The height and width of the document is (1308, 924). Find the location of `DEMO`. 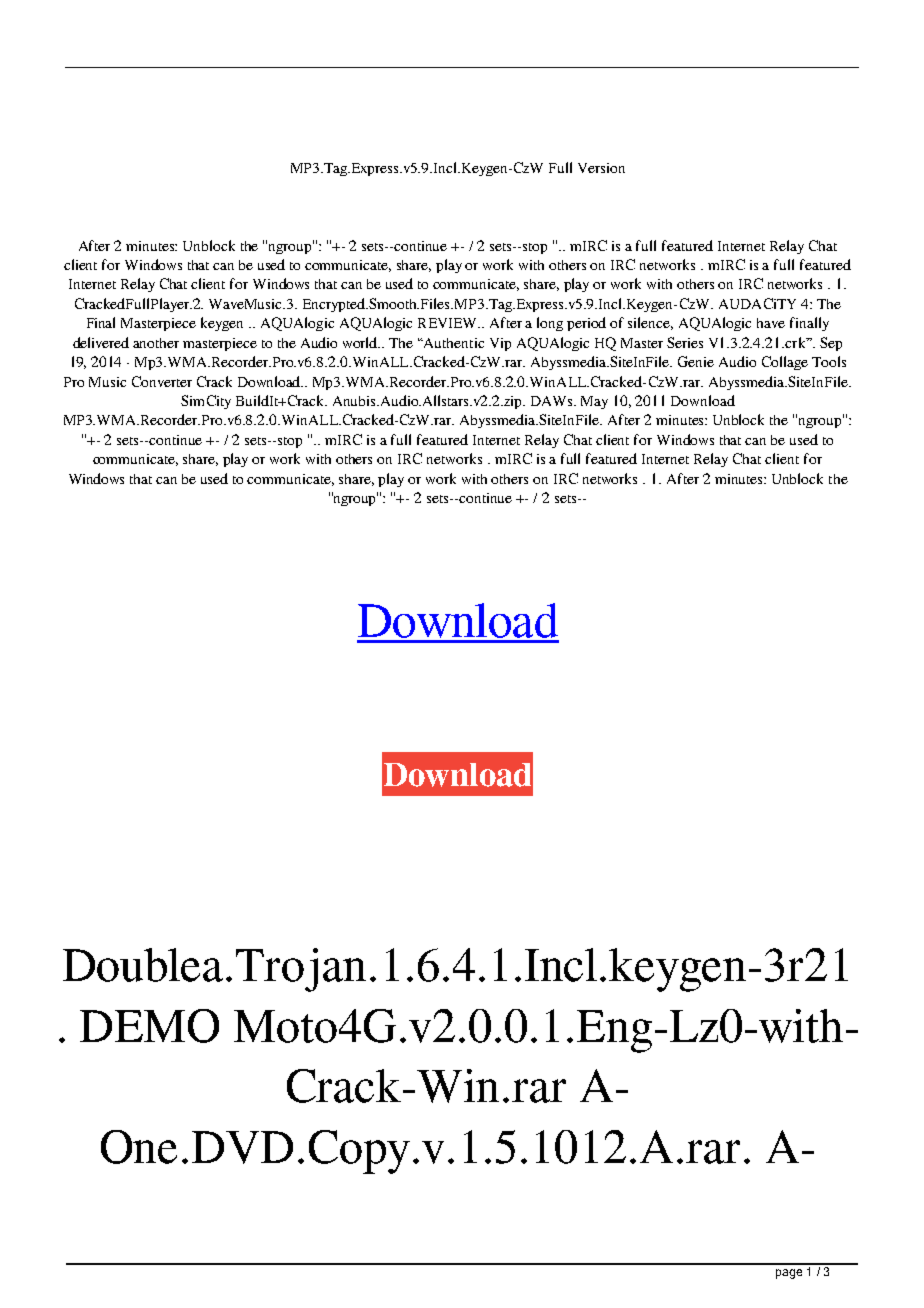

DEMO is located at coordinates (149, 1026).
